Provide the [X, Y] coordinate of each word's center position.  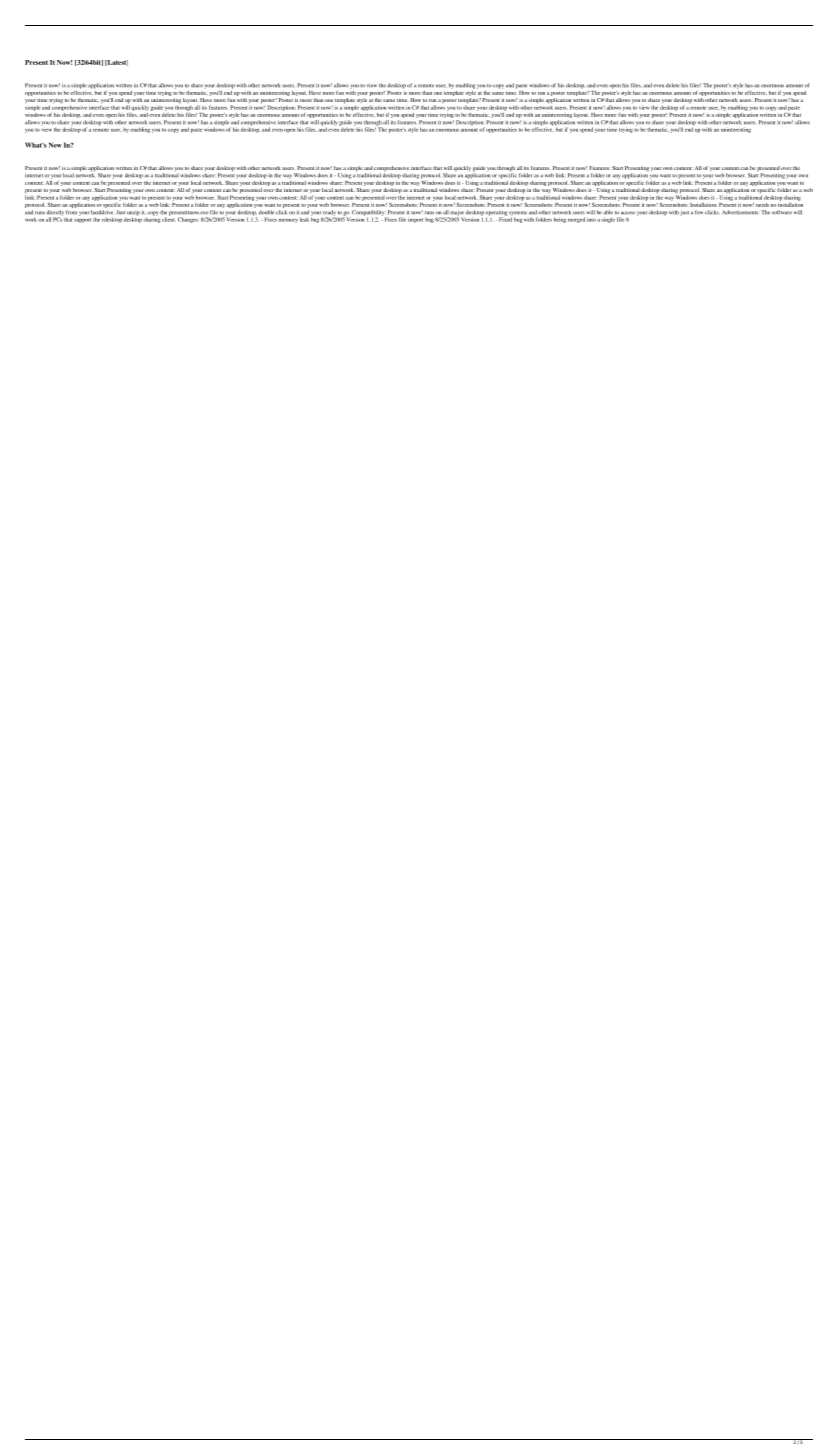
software [782, 212]
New [55, 145]
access [628, 213]
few [699, 212]
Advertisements [740, 212]
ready [329, 214]
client [169, 218]
